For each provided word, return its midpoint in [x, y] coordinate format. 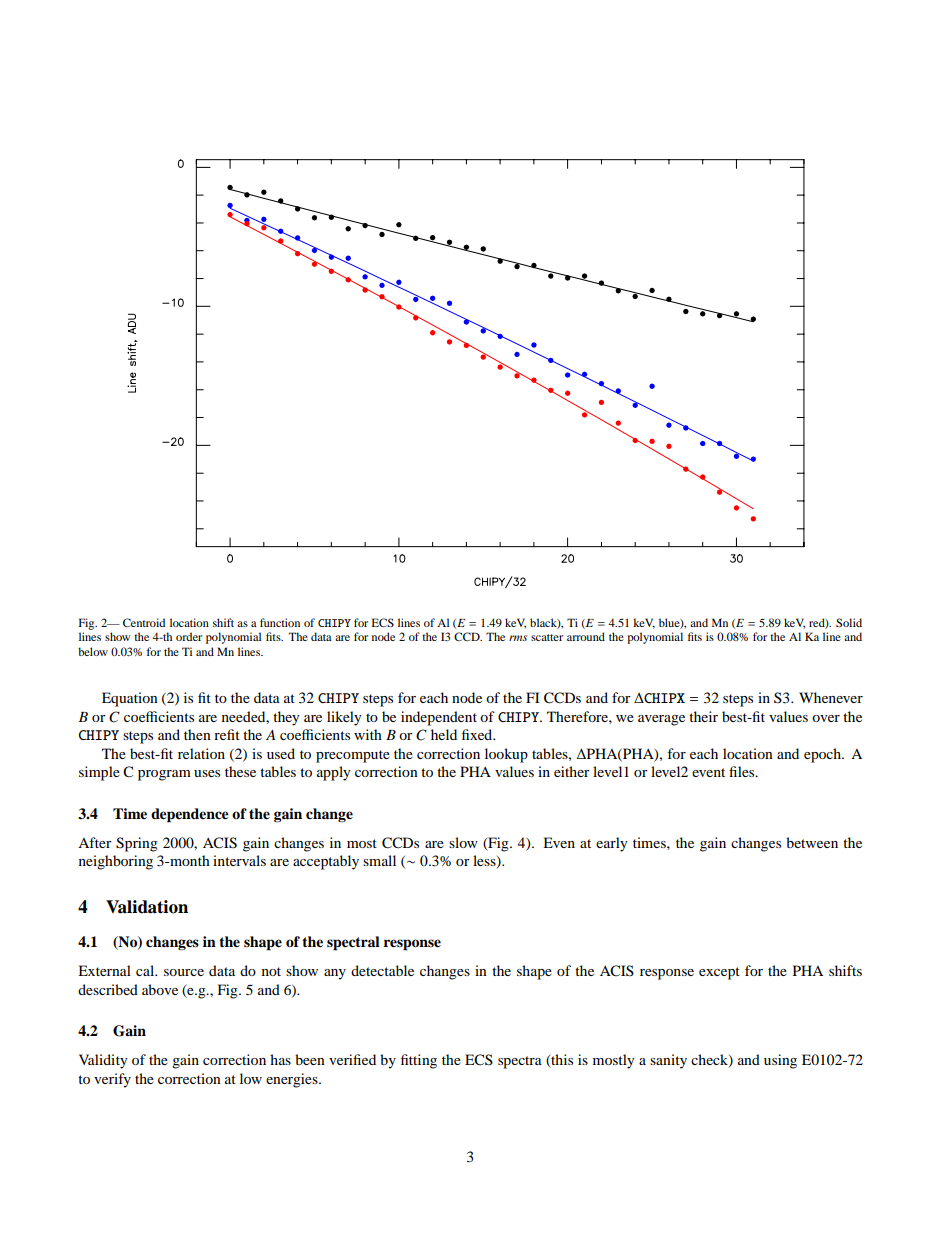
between [812, 842]
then [197, 734]
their [703, 716]
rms [518, 638]
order [189, 636]
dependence [190, 815]
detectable [382, 970]
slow [463, 842]
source [184, 972]
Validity [103, 1061]
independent [439, 718]
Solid [849, 622]
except [719, 973]
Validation [147, 907]
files [743, 771]
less [485, 862]
